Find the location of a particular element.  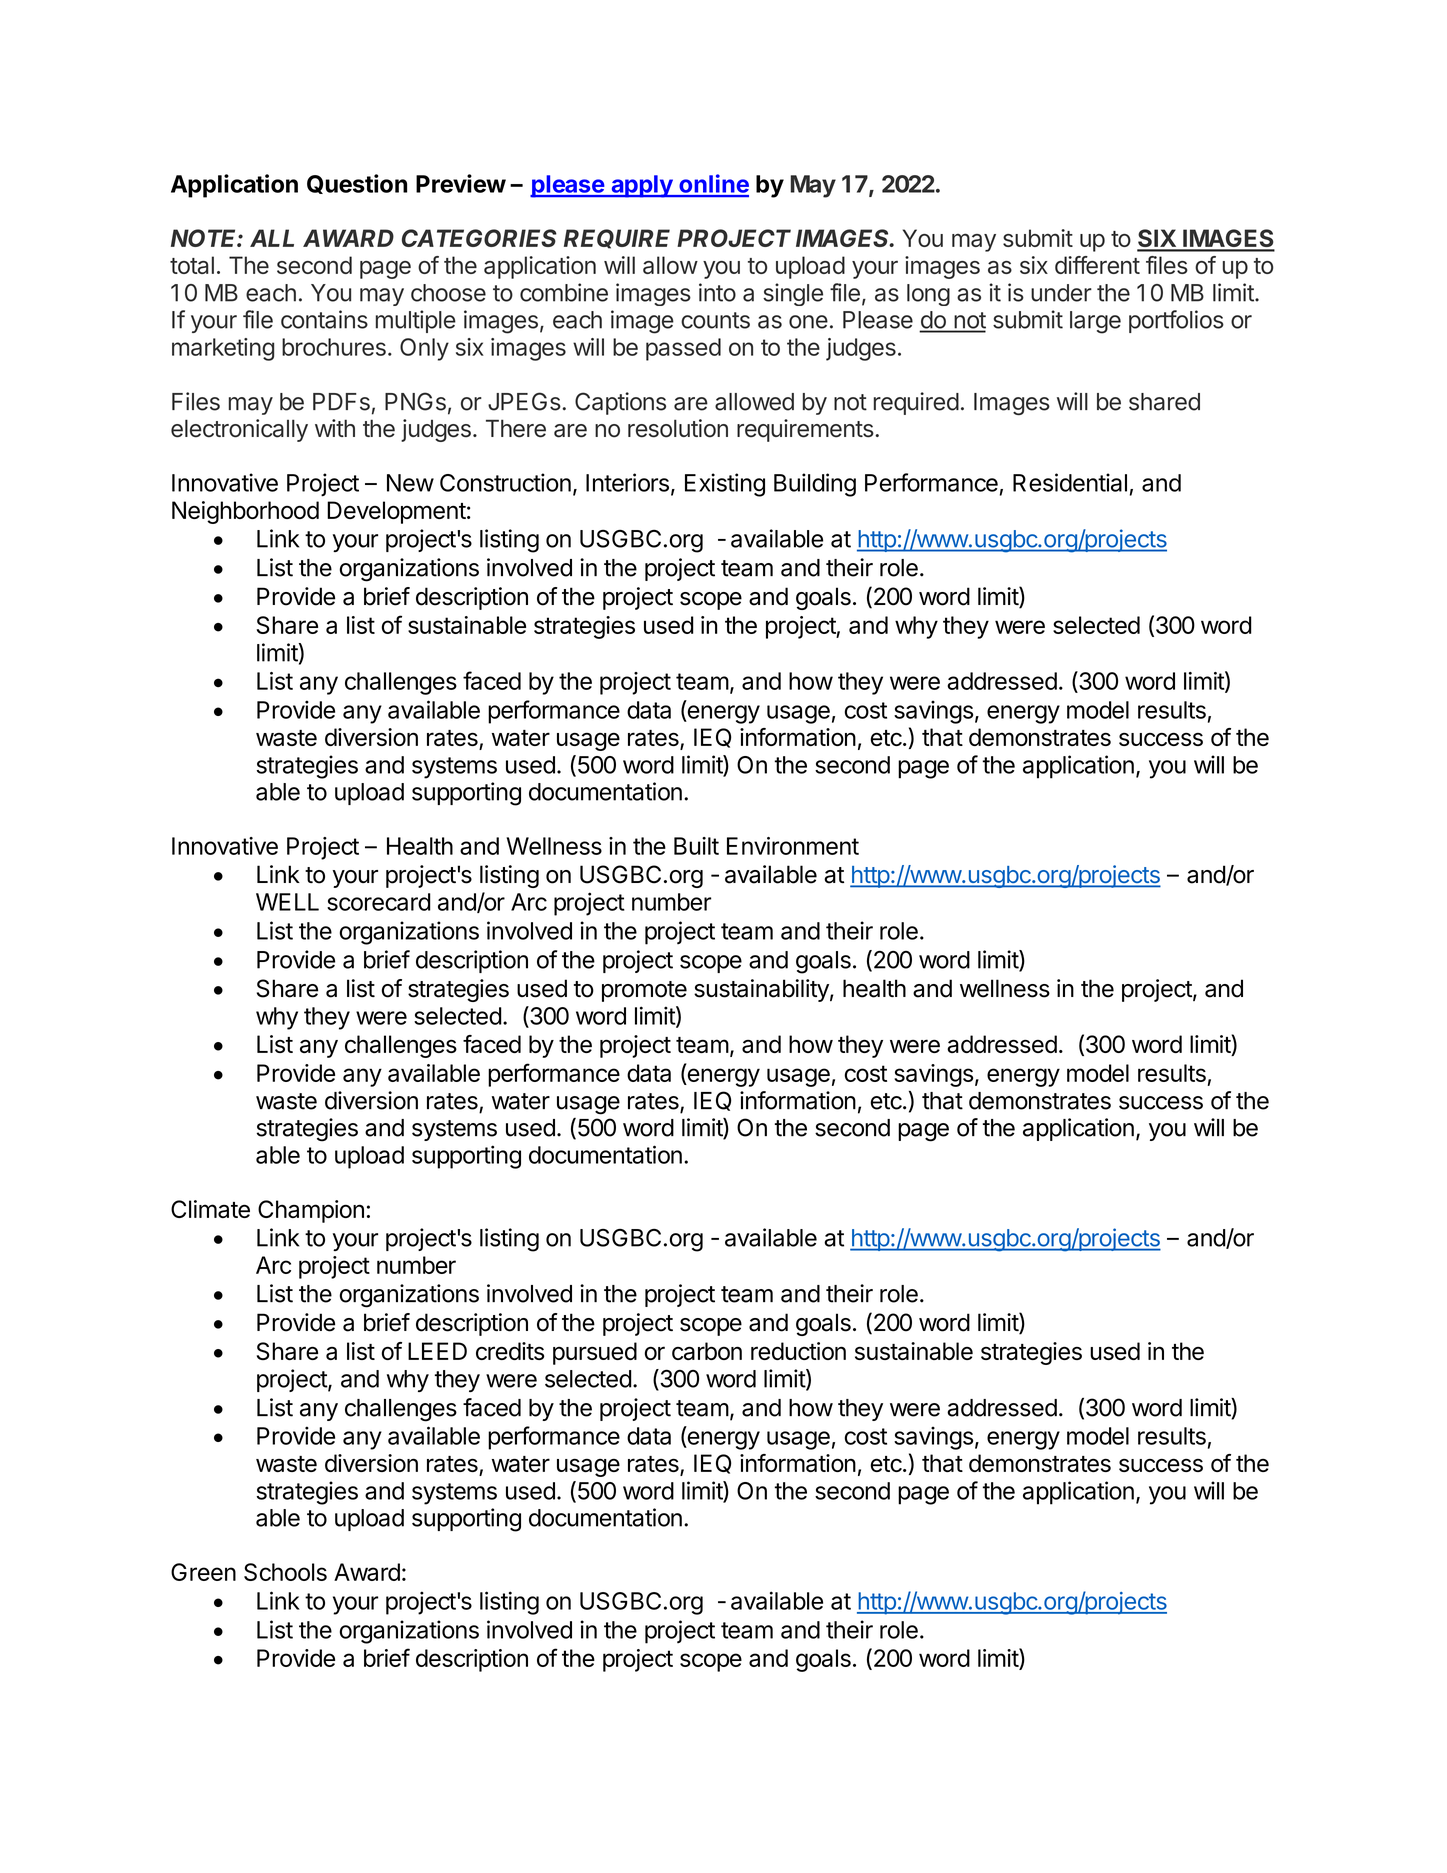

Question is located at coordinates (357, 184).
